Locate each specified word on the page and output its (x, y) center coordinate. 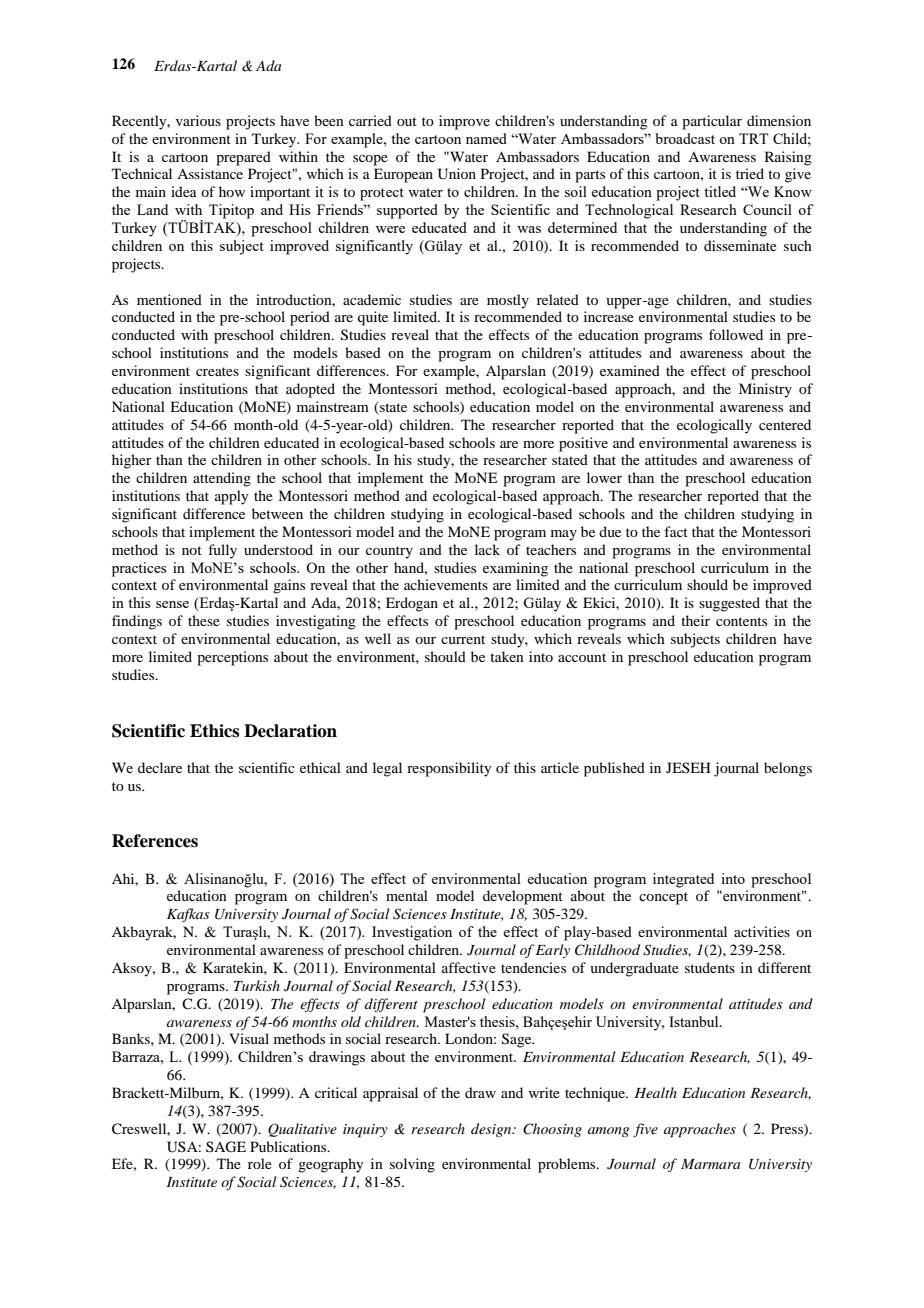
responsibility (449, 769)
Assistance (210, 173)
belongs (788, 769)
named (486, 138)
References (155, 841)
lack (487, 549)
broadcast (685, 138)
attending (222, 479)
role (260, 1163)
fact (676, 531)
